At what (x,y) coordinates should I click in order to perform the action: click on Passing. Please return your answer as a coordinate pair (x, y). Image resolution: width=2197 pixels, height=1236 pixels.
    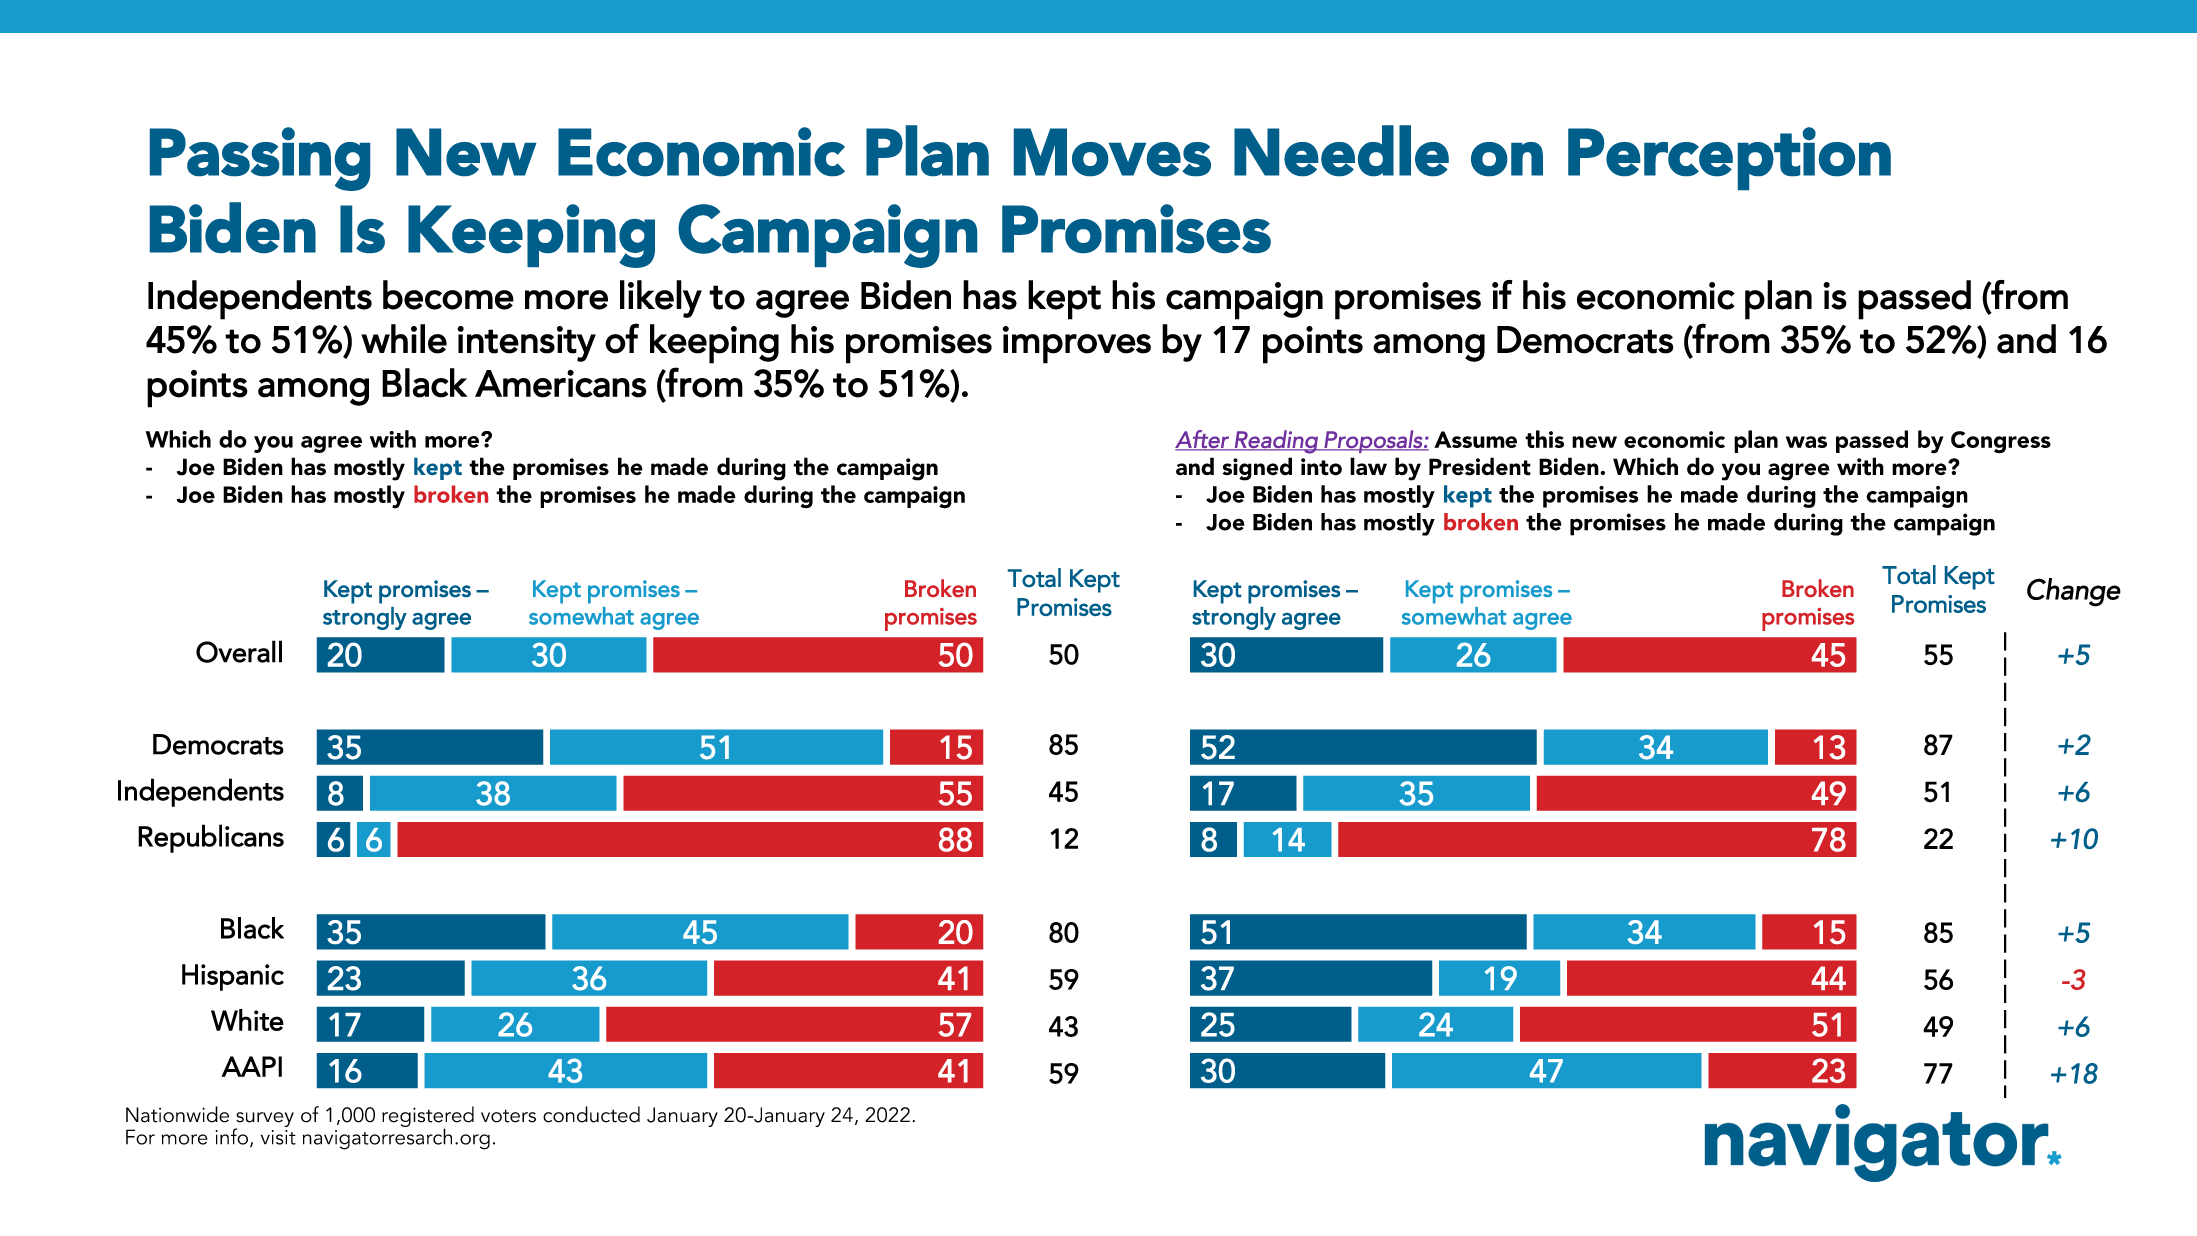
    Looking at the image, I should click on (260, 159).
